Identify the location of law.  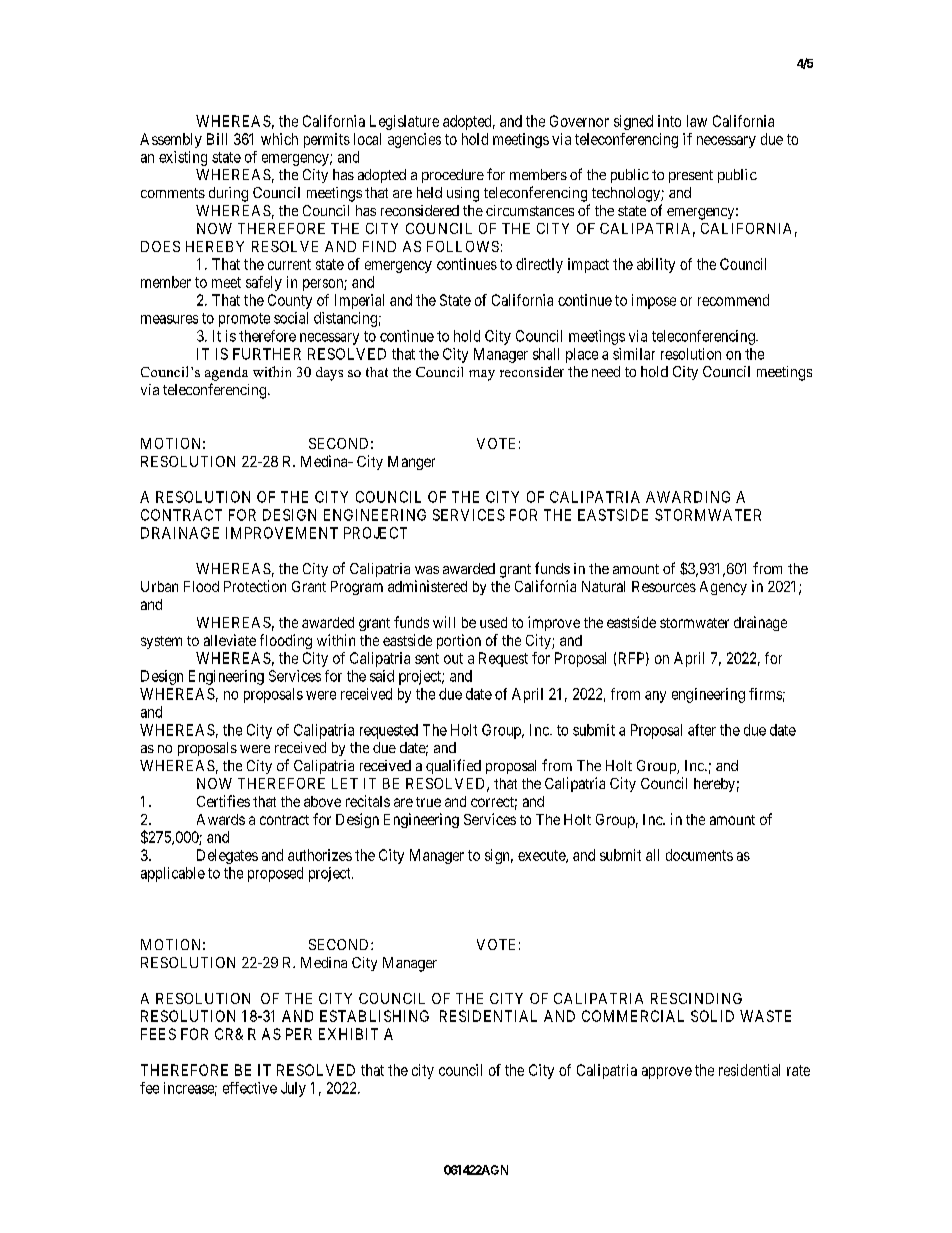
(697, 121).
